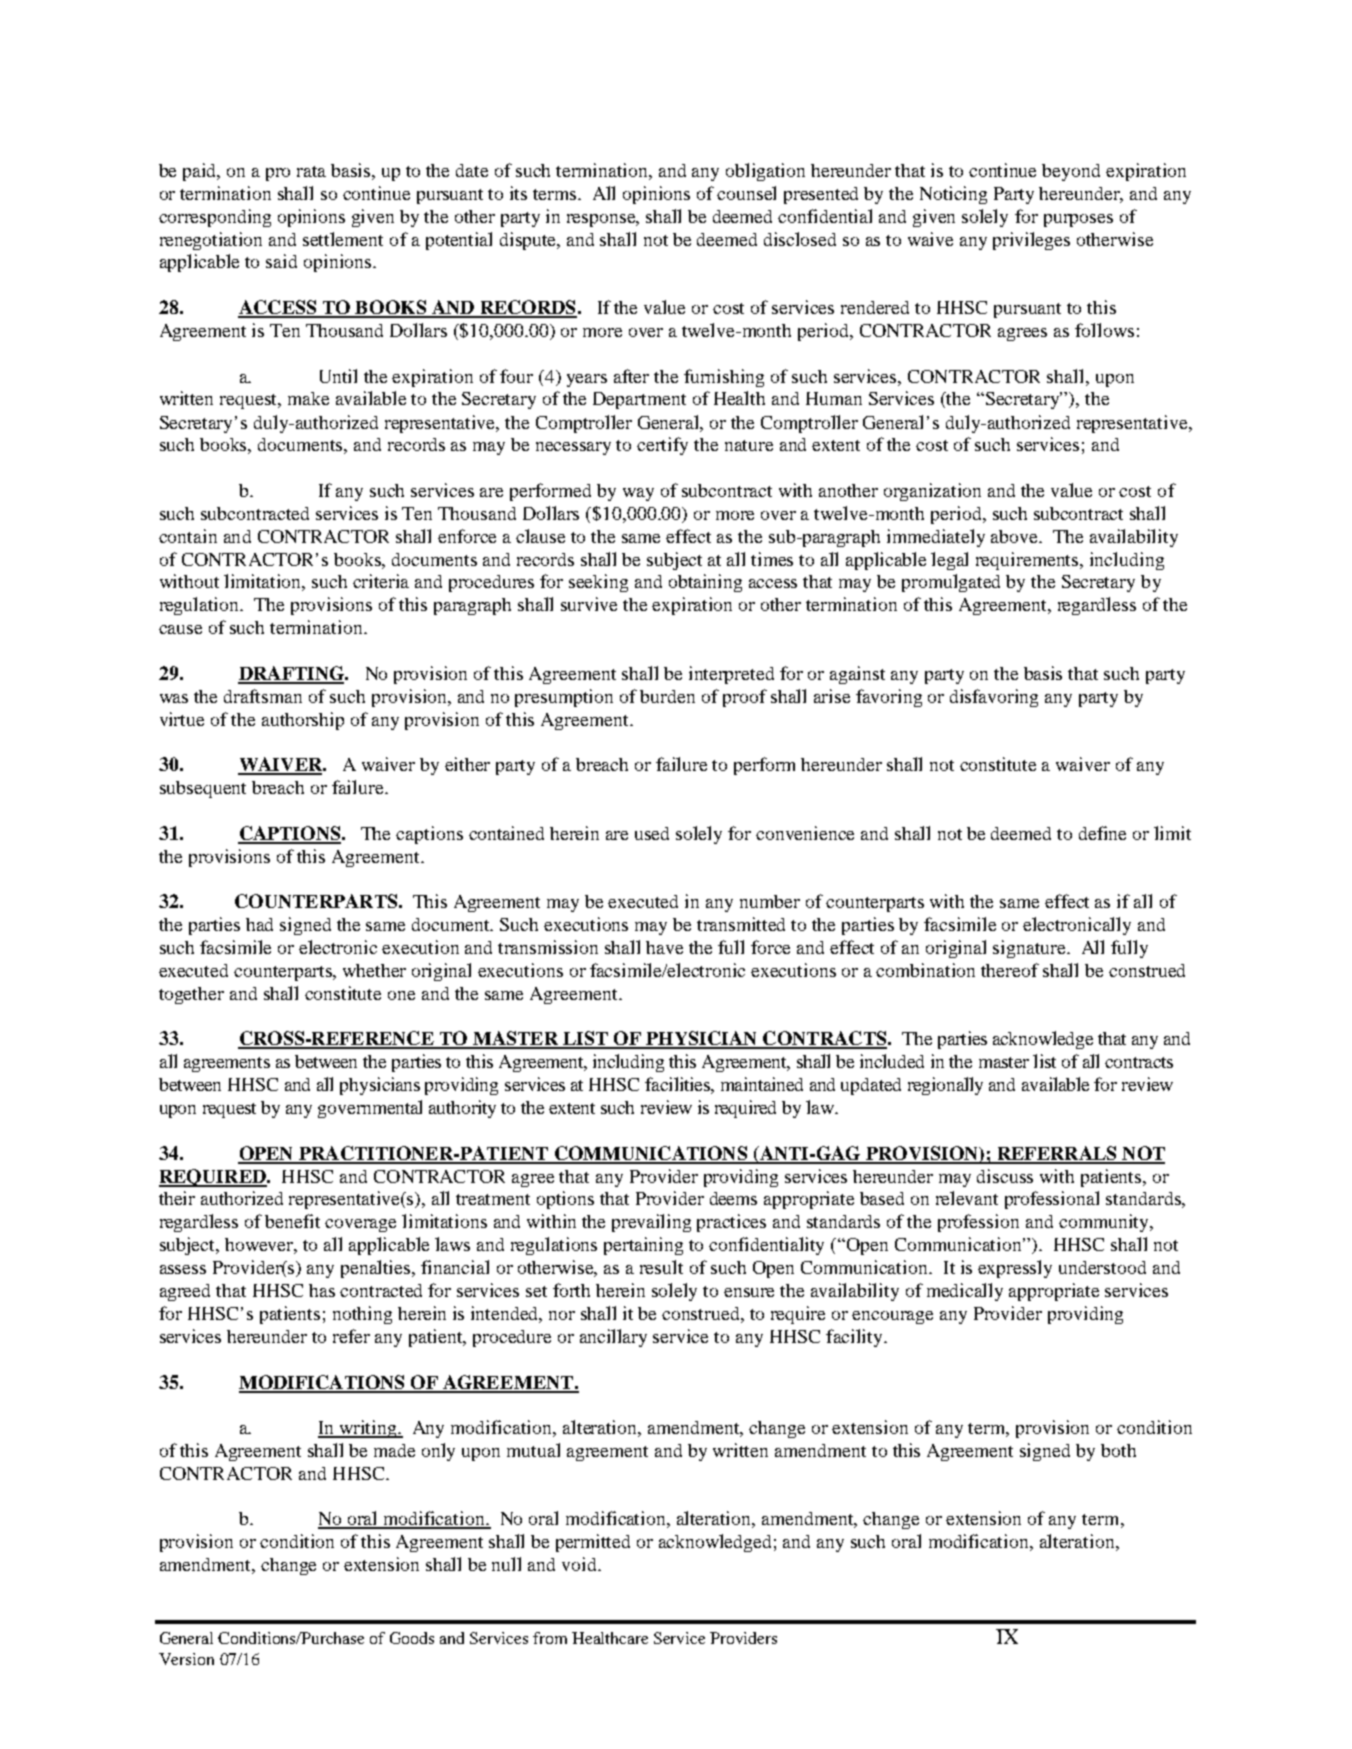  Describe the element at coordinates (263, 696) in the screenshot. I see `draftsman` at that location.
